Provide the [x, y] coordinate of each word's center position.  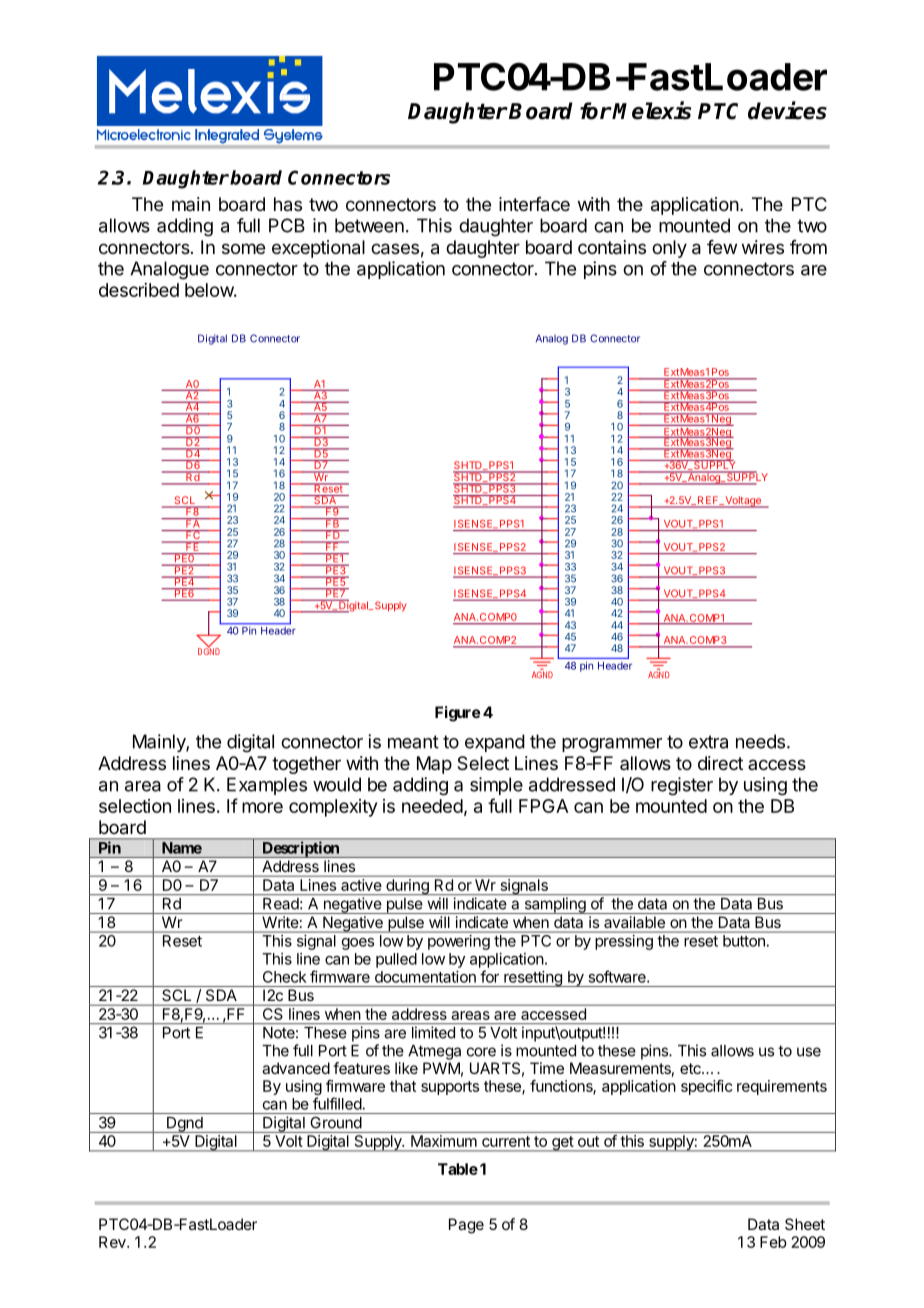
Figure [458, 714]
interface [534, 204]
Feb [773, 1242]
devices [787, 110]
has [288, 204]
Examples [267, 786]
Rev [113, 1242]
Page [466, 1226]
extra [708, 742]
